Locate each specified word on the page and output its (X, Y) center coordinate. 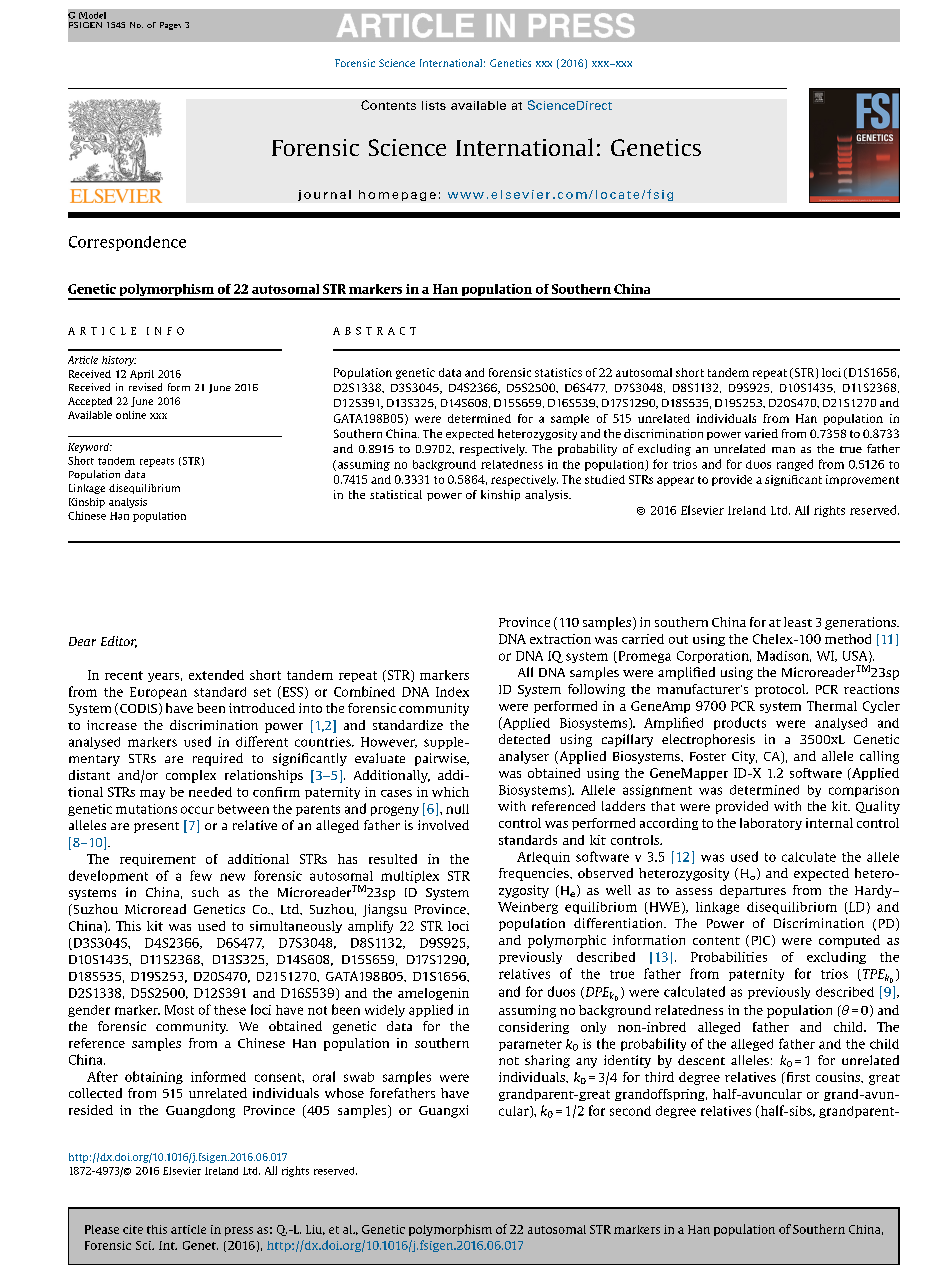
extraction (560, 639)
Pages (170, 26)
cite (133, 1229)
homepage (397, 195)
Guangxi (443, 1111)
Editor (119, 642)
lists (434, 105)
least (798, 622)
